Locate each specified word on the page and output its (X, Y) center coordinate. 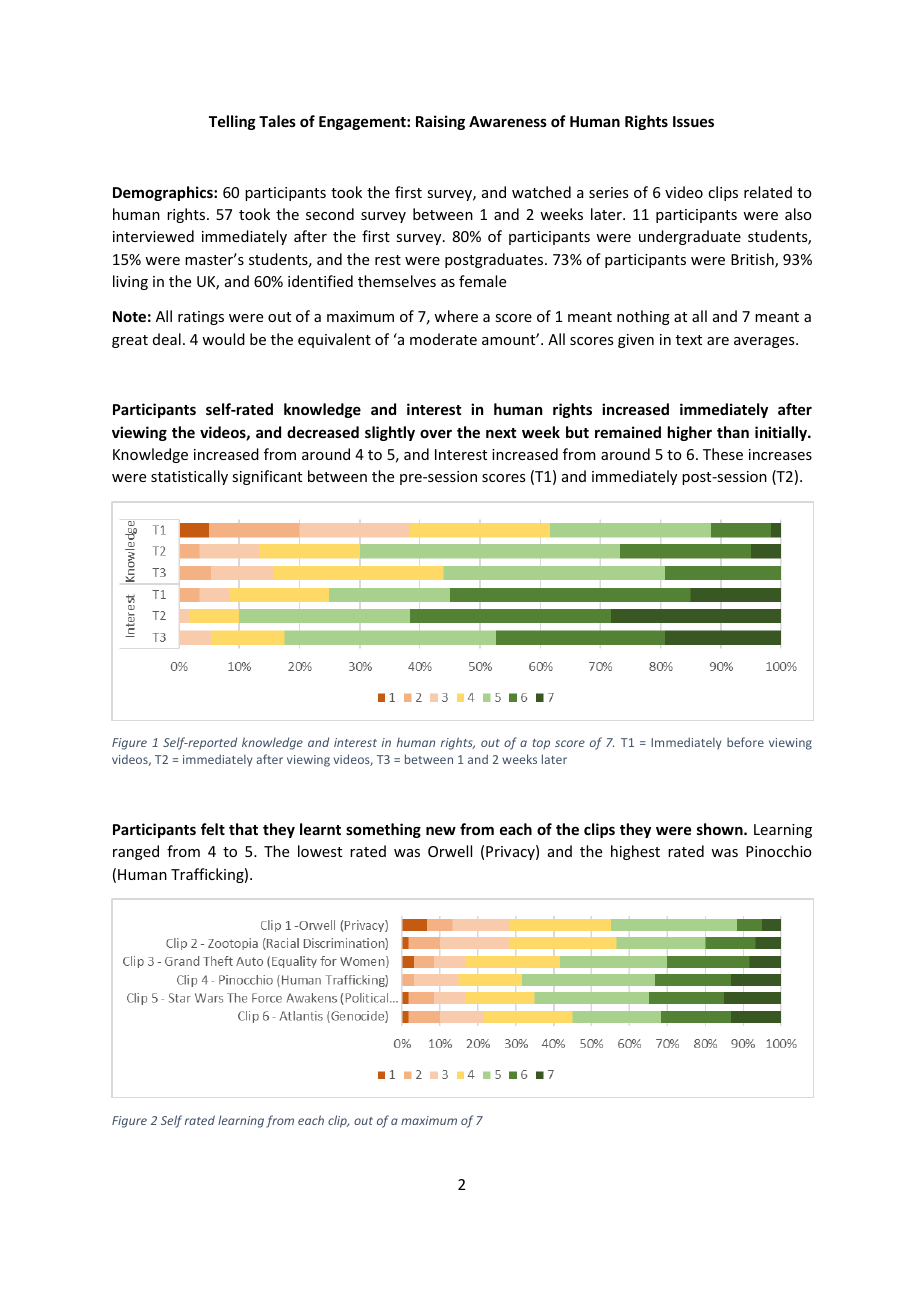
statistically (189, 477)
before (745, 742)
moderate (443, 339)
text (689, 340)
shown (721, 829)
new (441, 830)
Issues (693, 121)
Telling (232, 122)
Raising (440, 122)
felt (213, 829)
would (223, 339)
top (541, 744)
